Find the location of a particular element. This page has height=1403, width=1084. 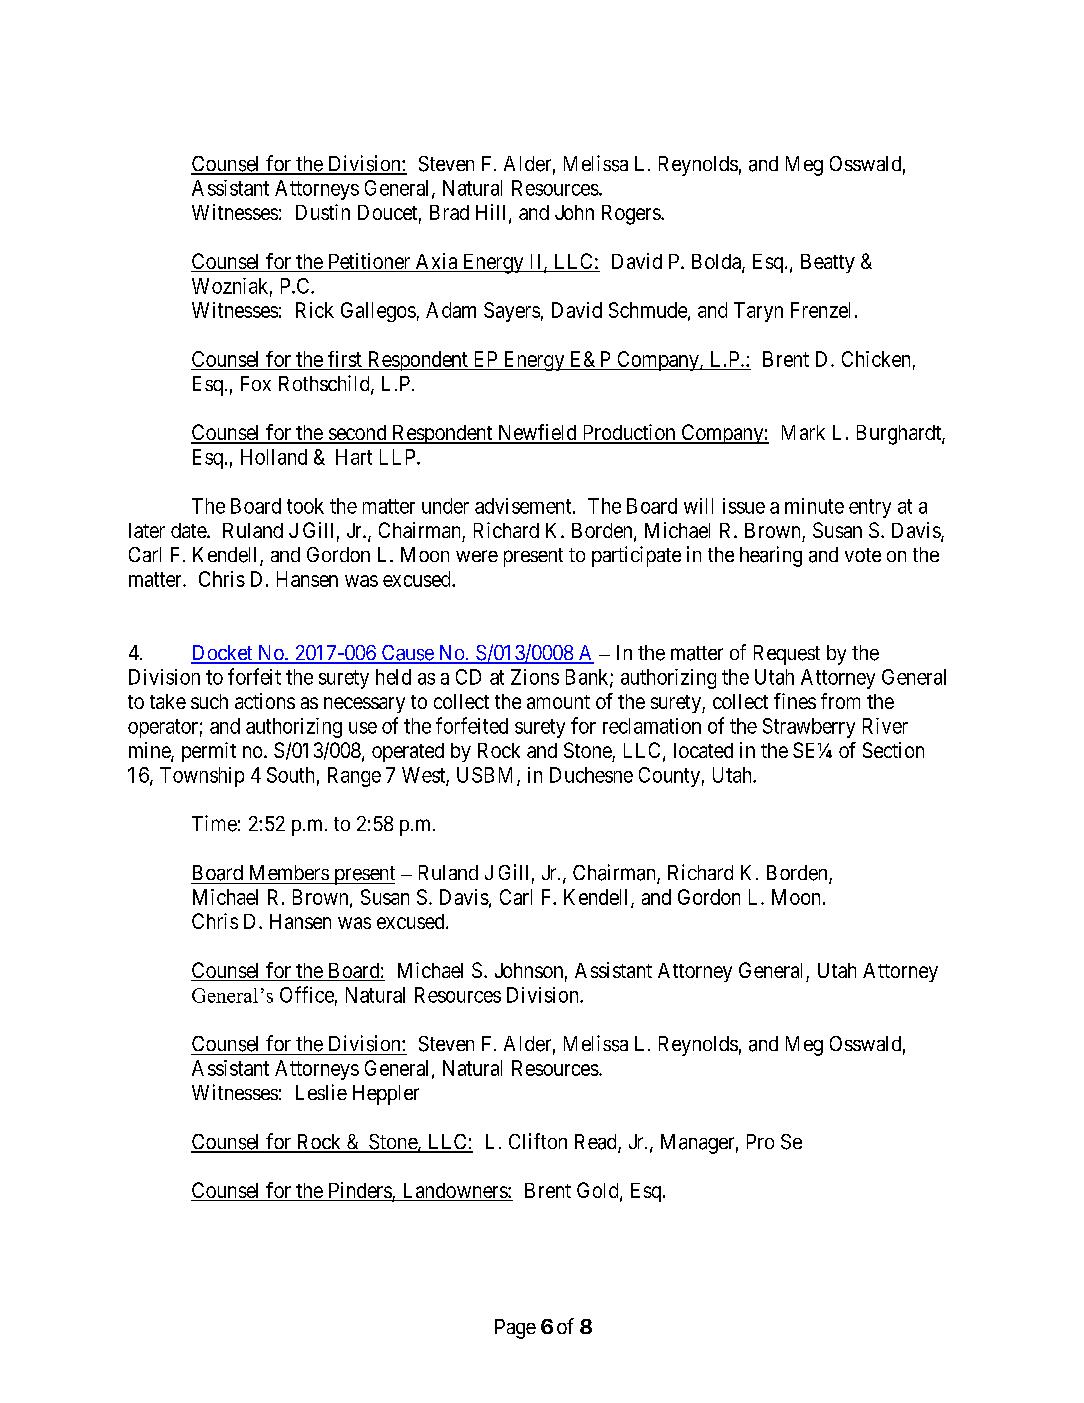

Leslie is located at coordinates (321, 1092).
